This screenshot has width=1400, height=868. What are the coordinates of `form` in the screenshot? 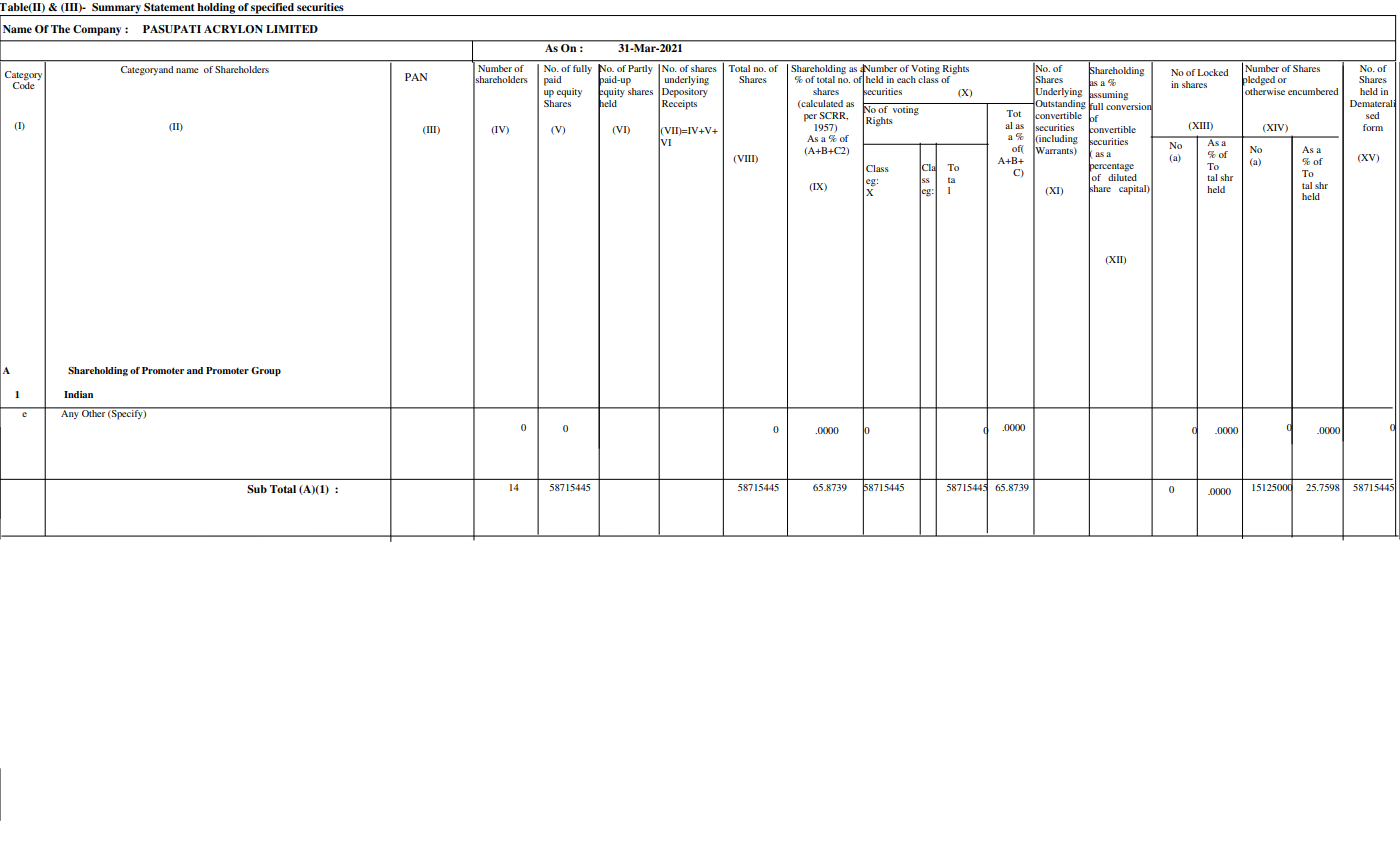 It's located at (1373, 127).
